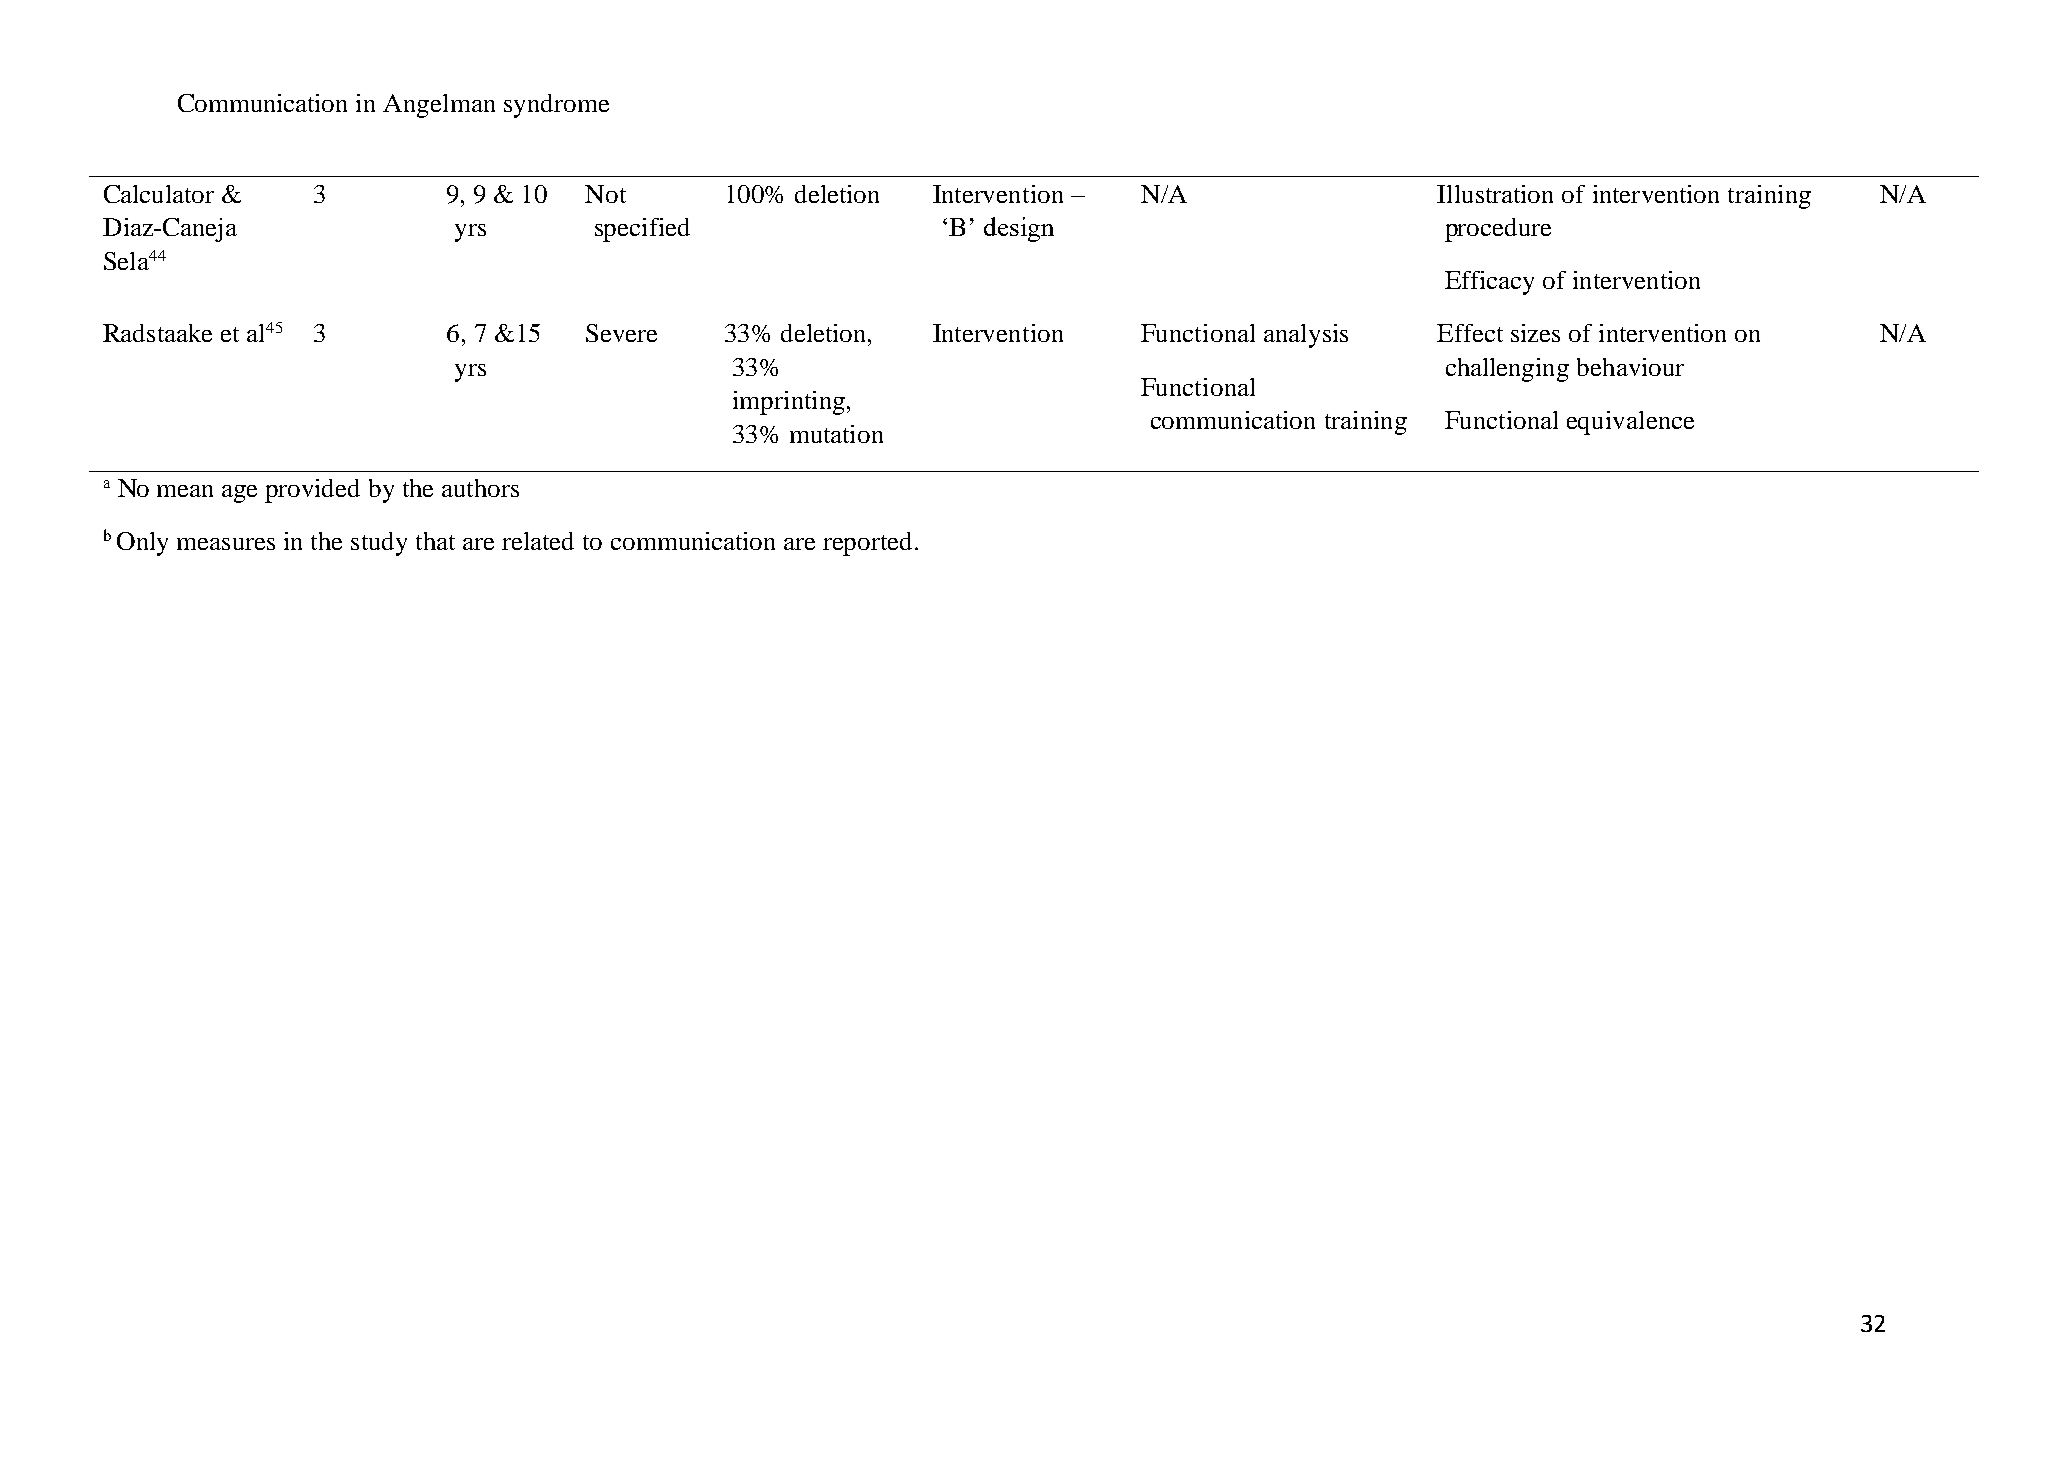  What do you see at coordinates (1489, 283) in the image?
I see `Efficacy` at bounding box center [1489, 283].
